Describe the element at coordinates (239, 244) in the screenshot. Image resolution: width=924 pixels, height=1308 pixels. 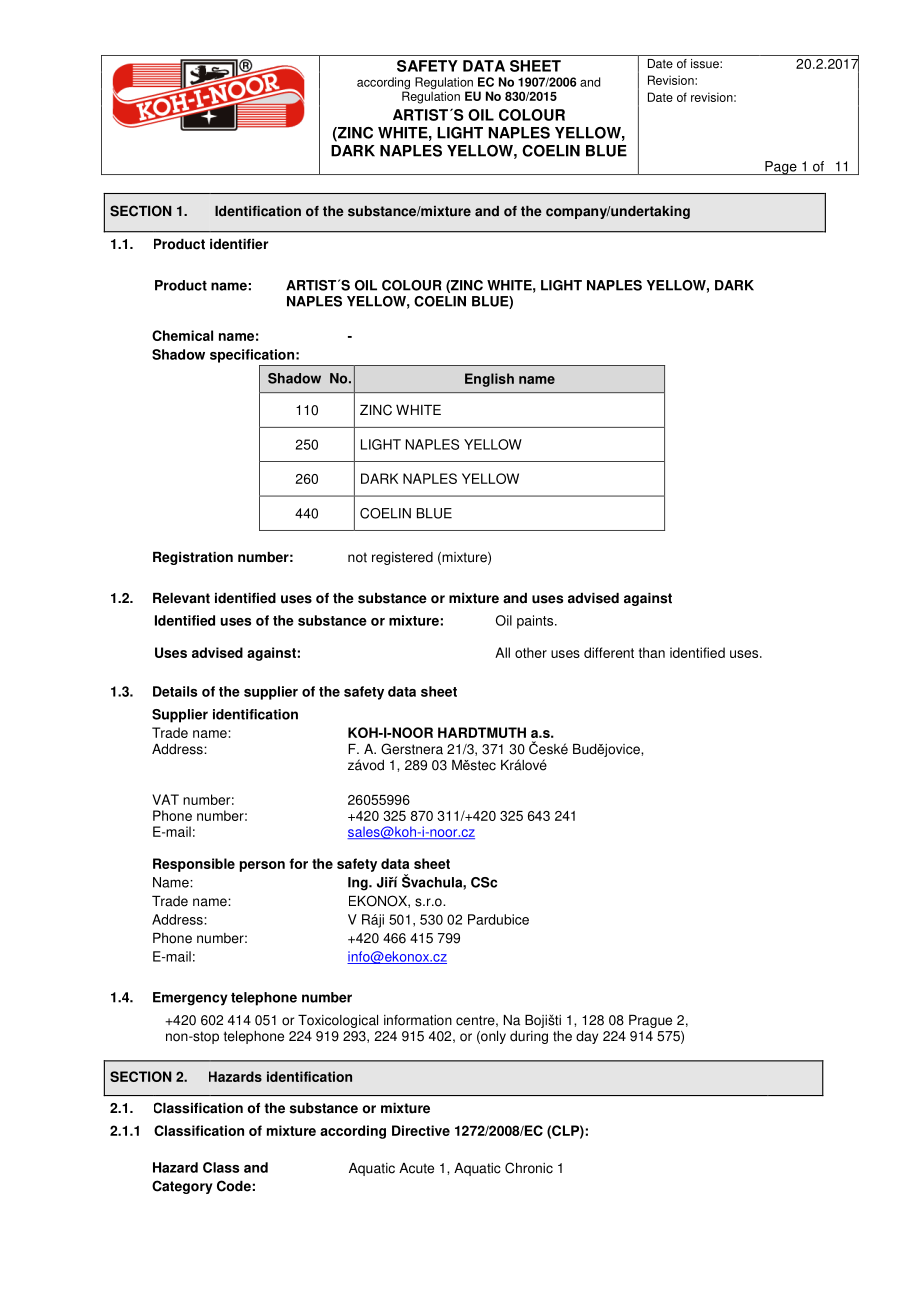
I see `identifier` at that location.
